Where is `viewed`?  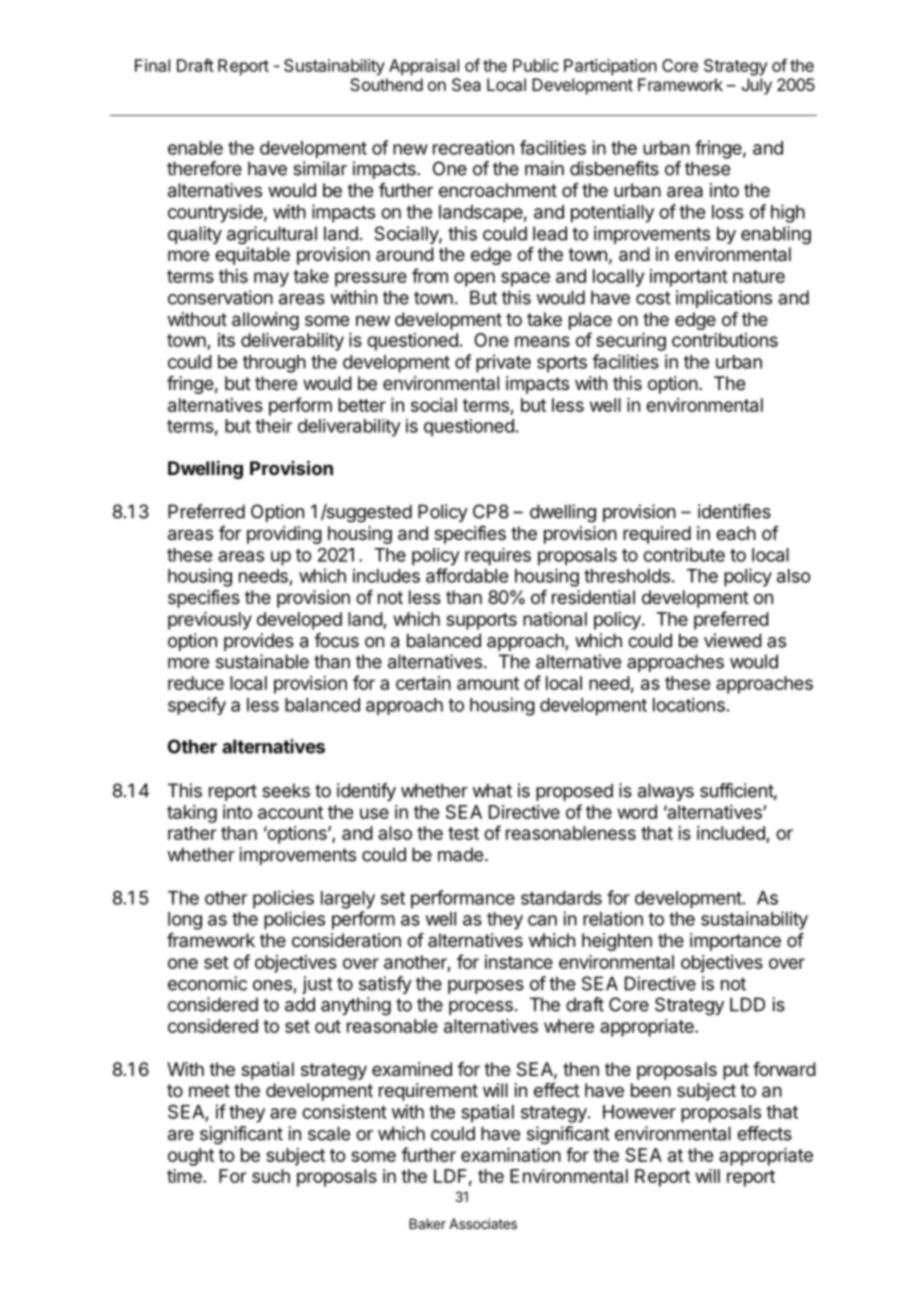
viewed is located at coordinates (733, 640).
